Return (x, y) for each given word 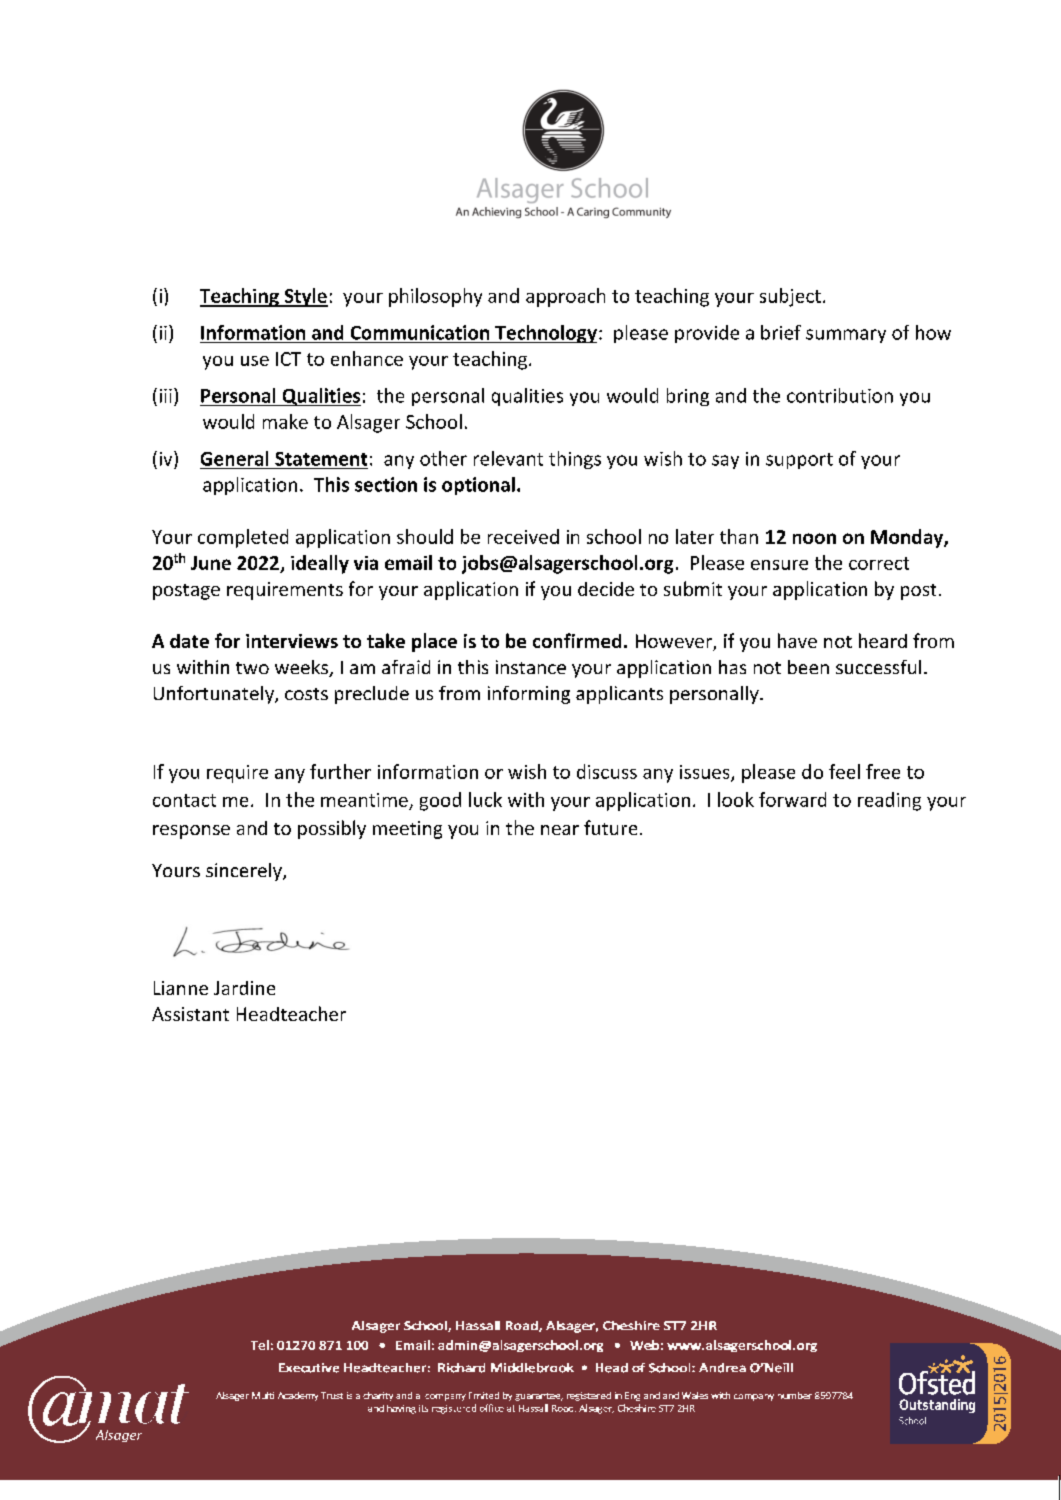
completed (243, 538)
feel (844, 771)
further (340, 771)
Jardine (244, 988)
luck (485, 799)
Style (305, 297)
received (523, 536)
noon (814, 538)
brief (781, 332)
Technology (545, 334)
